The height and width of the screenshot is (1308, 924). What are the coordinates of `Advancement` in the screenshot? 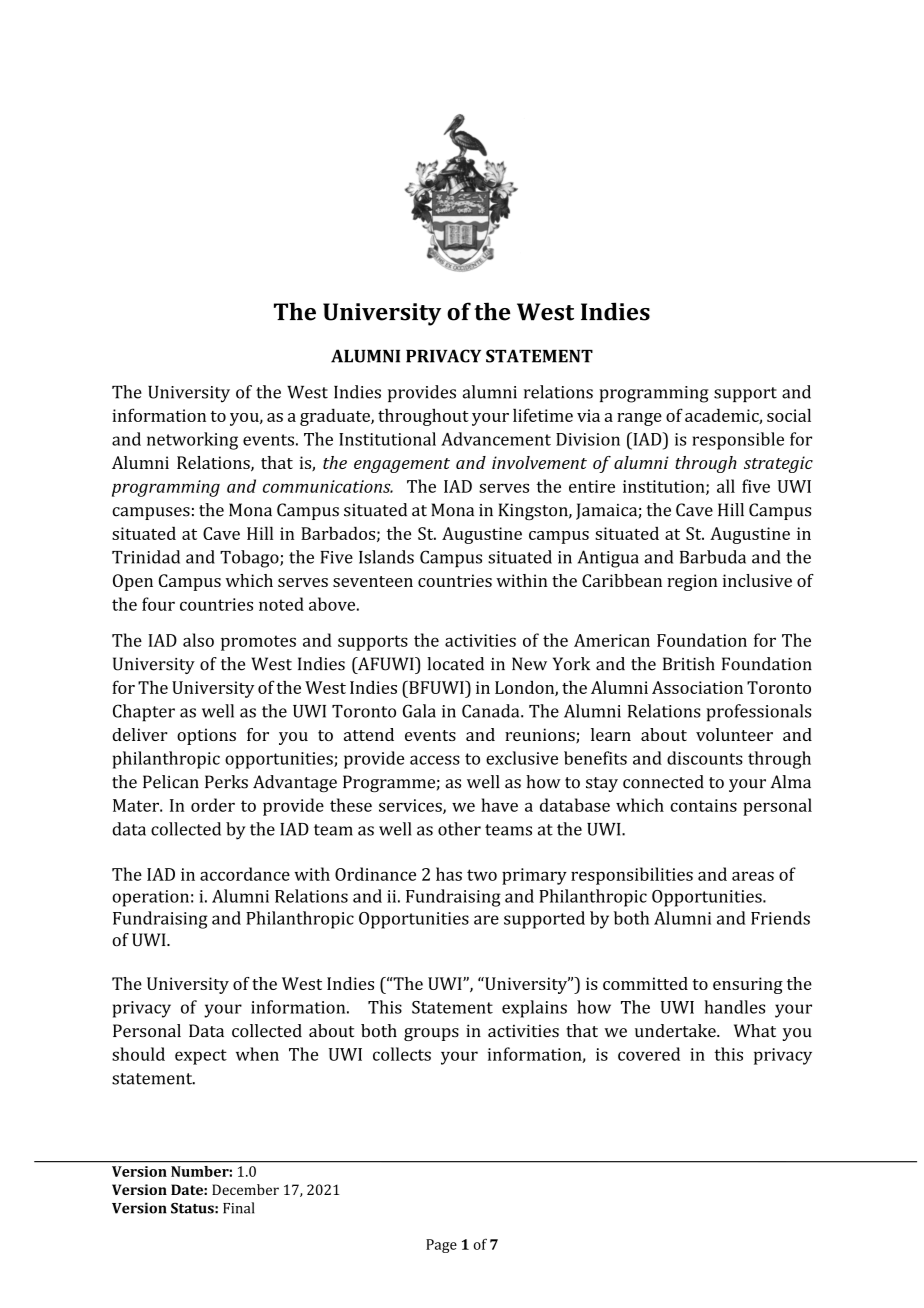 It's located at (496, 439).
